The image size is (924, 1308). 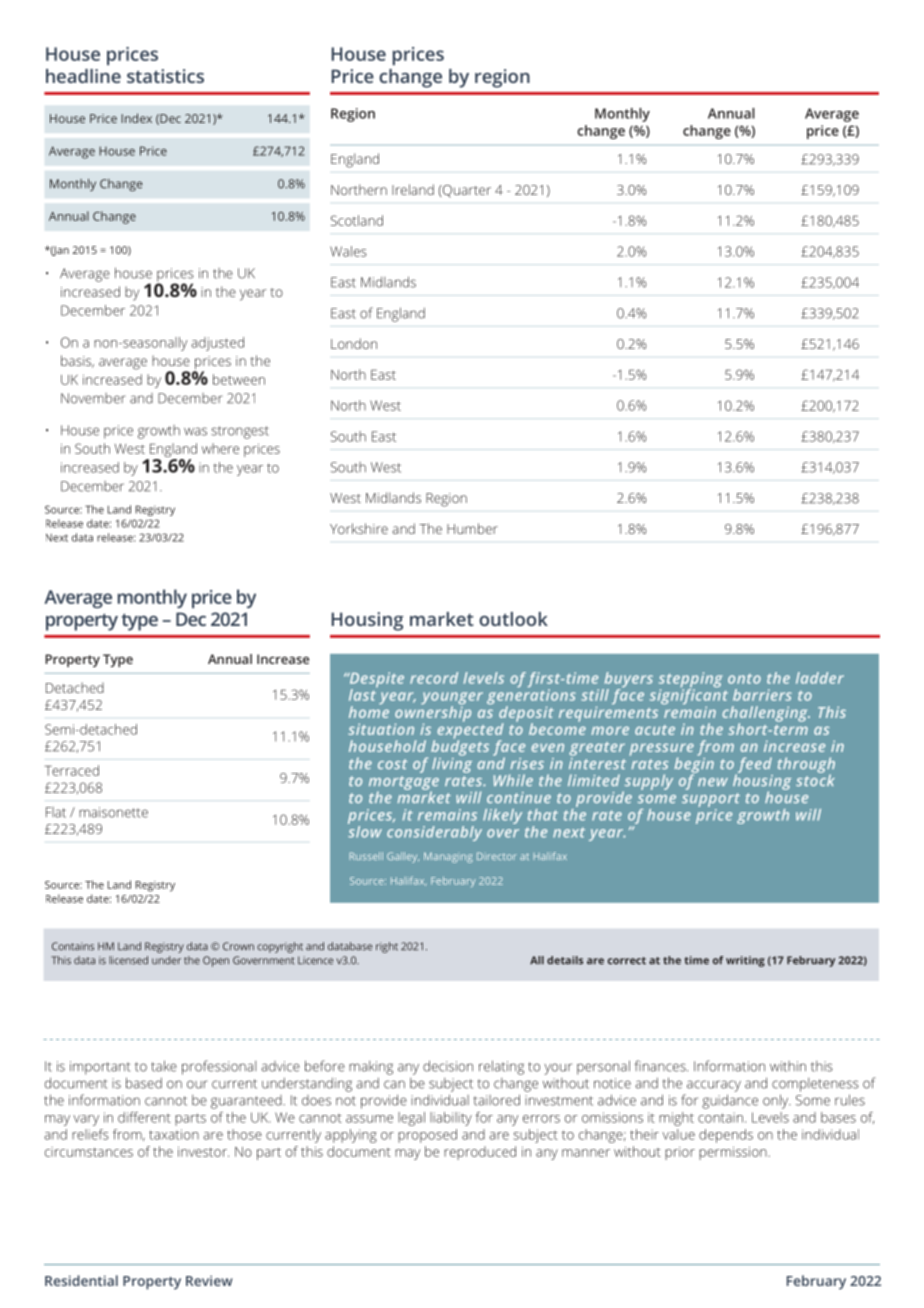 I want to click on London, so click(x=354, y=343).
